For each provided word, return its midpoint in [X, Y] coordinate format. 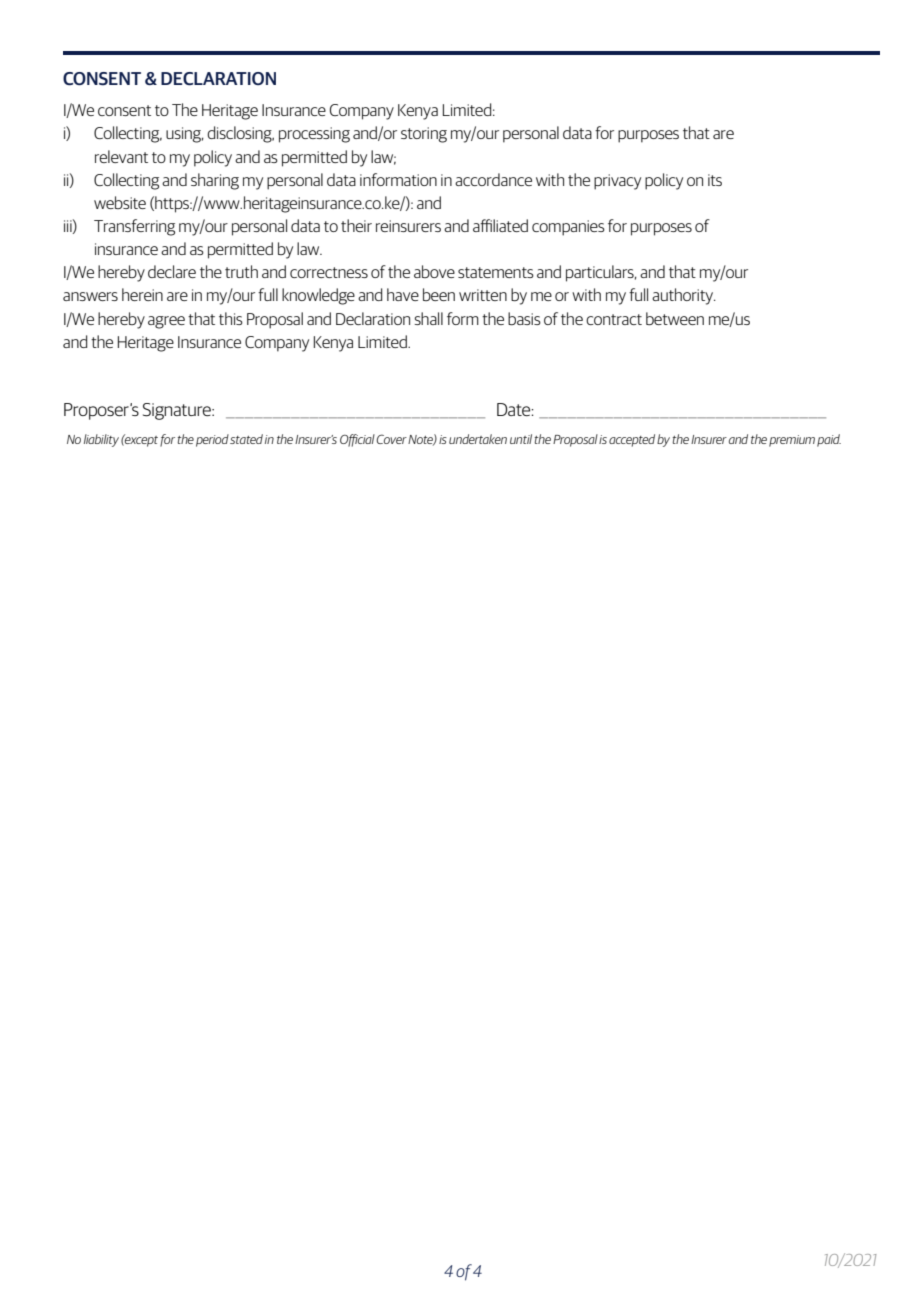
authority [684, 296]
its [715, 180]
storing [424, 135]
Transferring [134, 227]
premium [792, 441]
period [212, 440]
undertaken [478, 439]
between [675, 318]
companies [568, 228]
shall [428, 318]
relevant [121, 156]
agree [166, 322]
